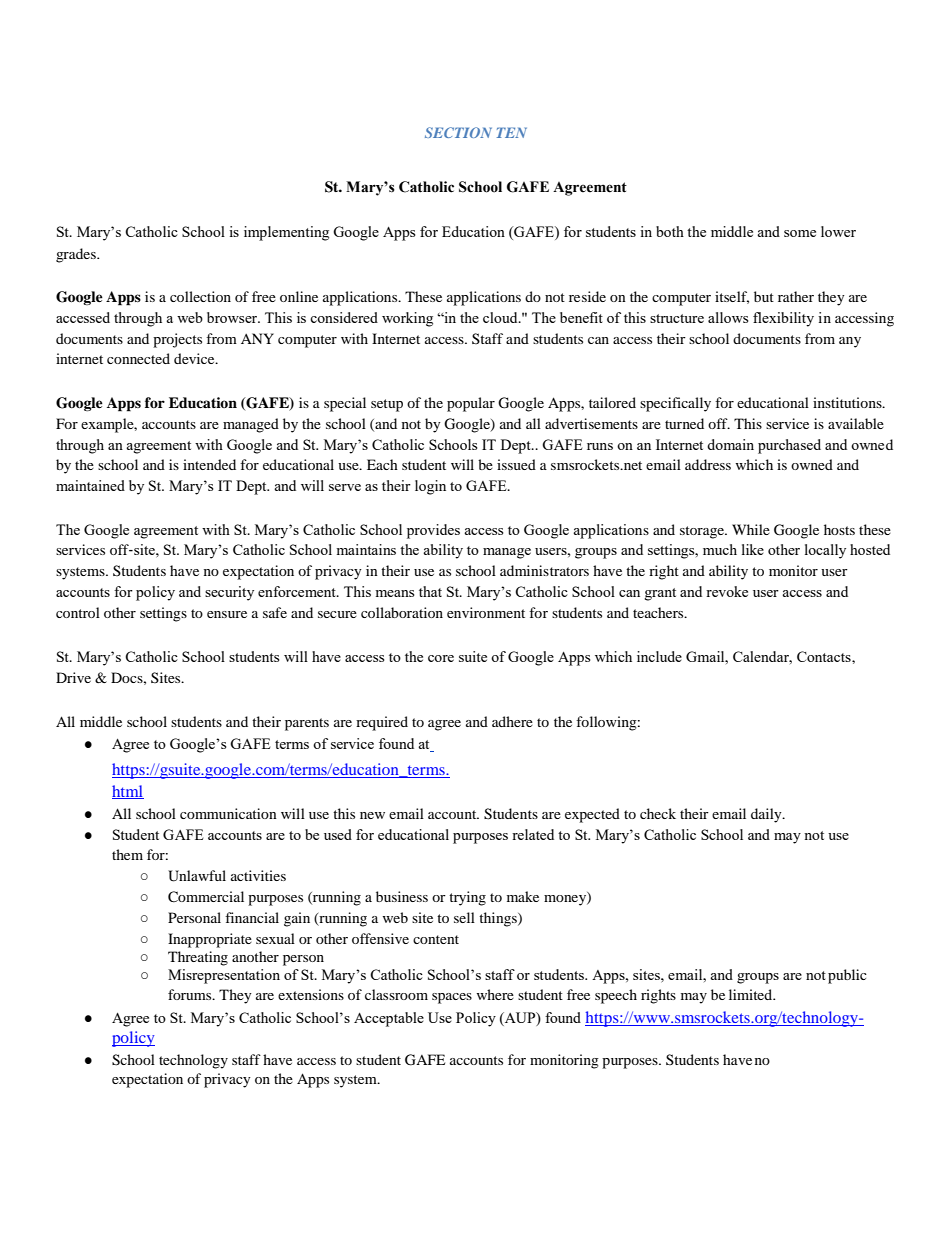 This document has height=1233, width=952. I want to click on forums, so click(191, 994).
